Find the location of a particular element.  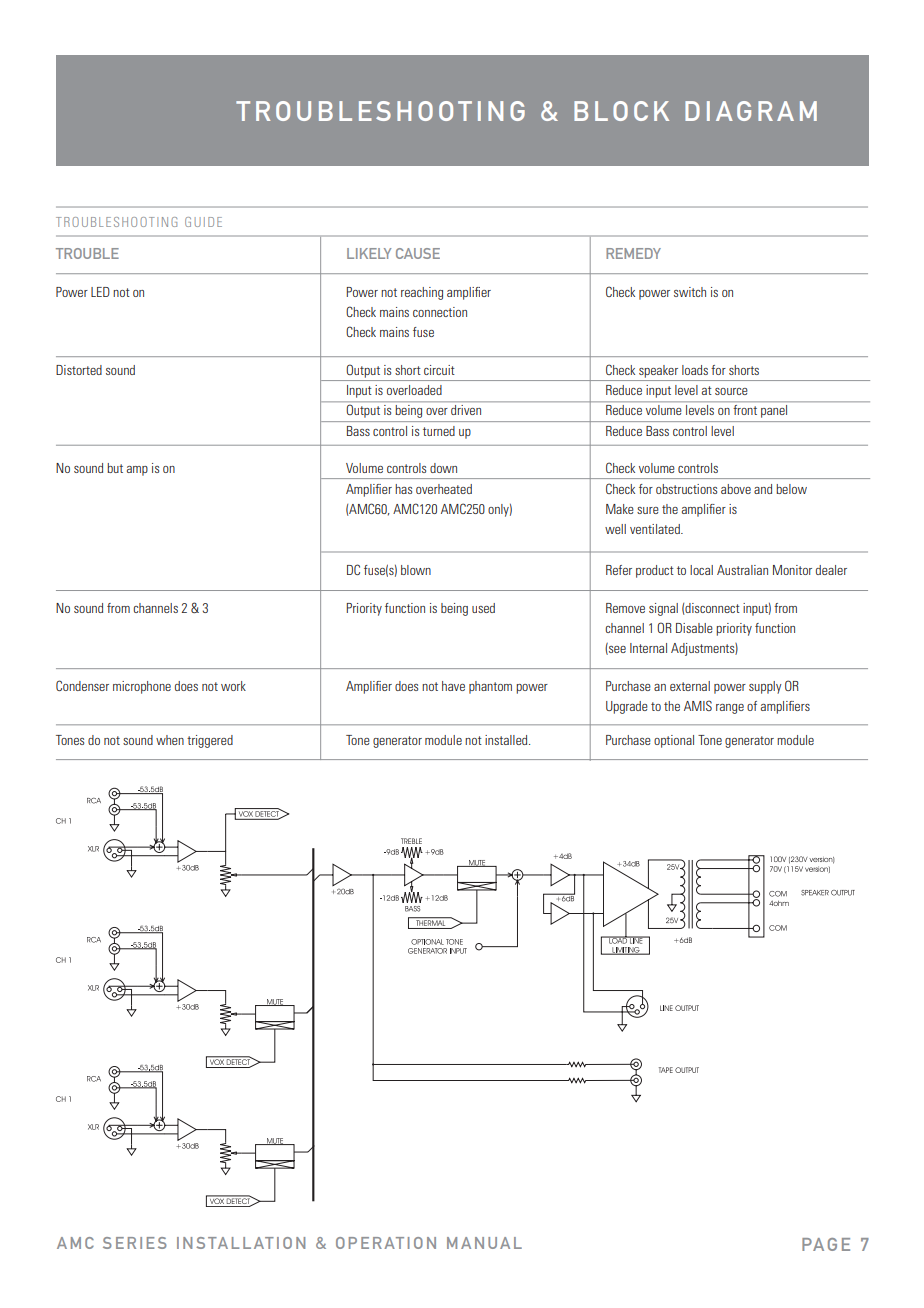

BLOCK is located at coordinates (621, 111).
